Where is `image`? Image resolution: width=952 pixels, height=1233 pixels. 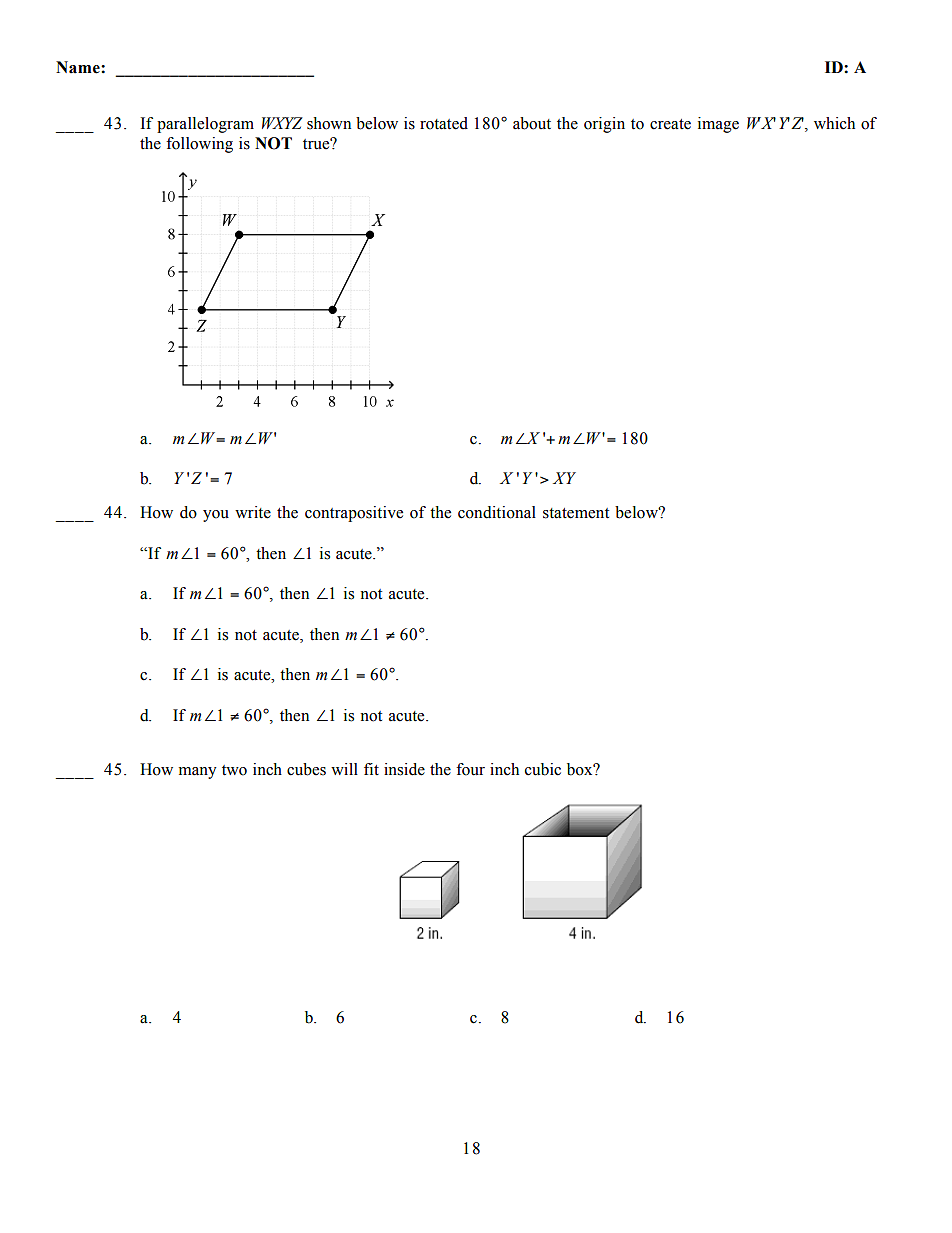
image is located at coordinates (718, 125).
